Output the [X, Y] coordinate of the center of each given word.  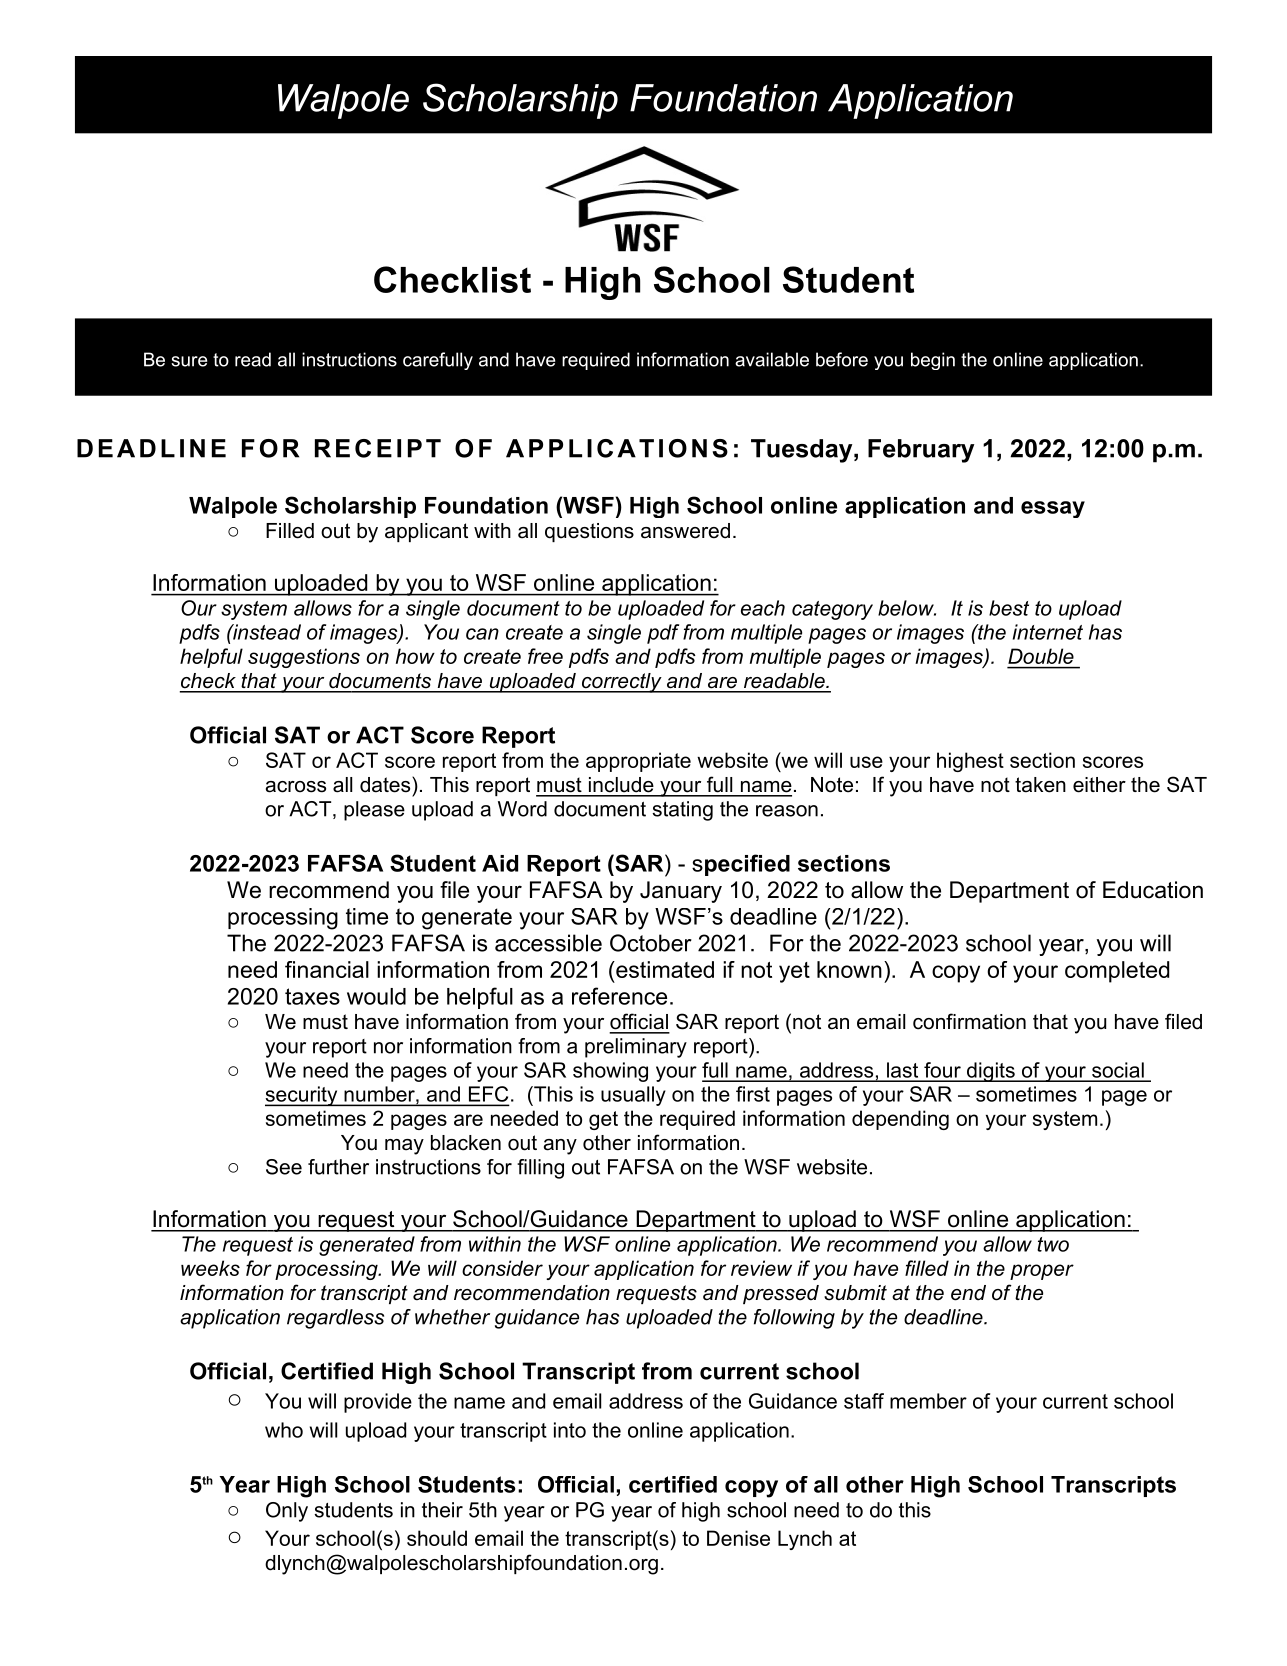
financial [327, 969]
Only [287, 1512]
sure [189, 361]
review [761, 1268]
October [651, 943]
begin [933, 361]
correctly [621, 683]
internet [1048, 632]
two [1053, 1244]
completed [1117, 972]
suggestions [304, 658]
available [772, 359]
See [284, 1167]
